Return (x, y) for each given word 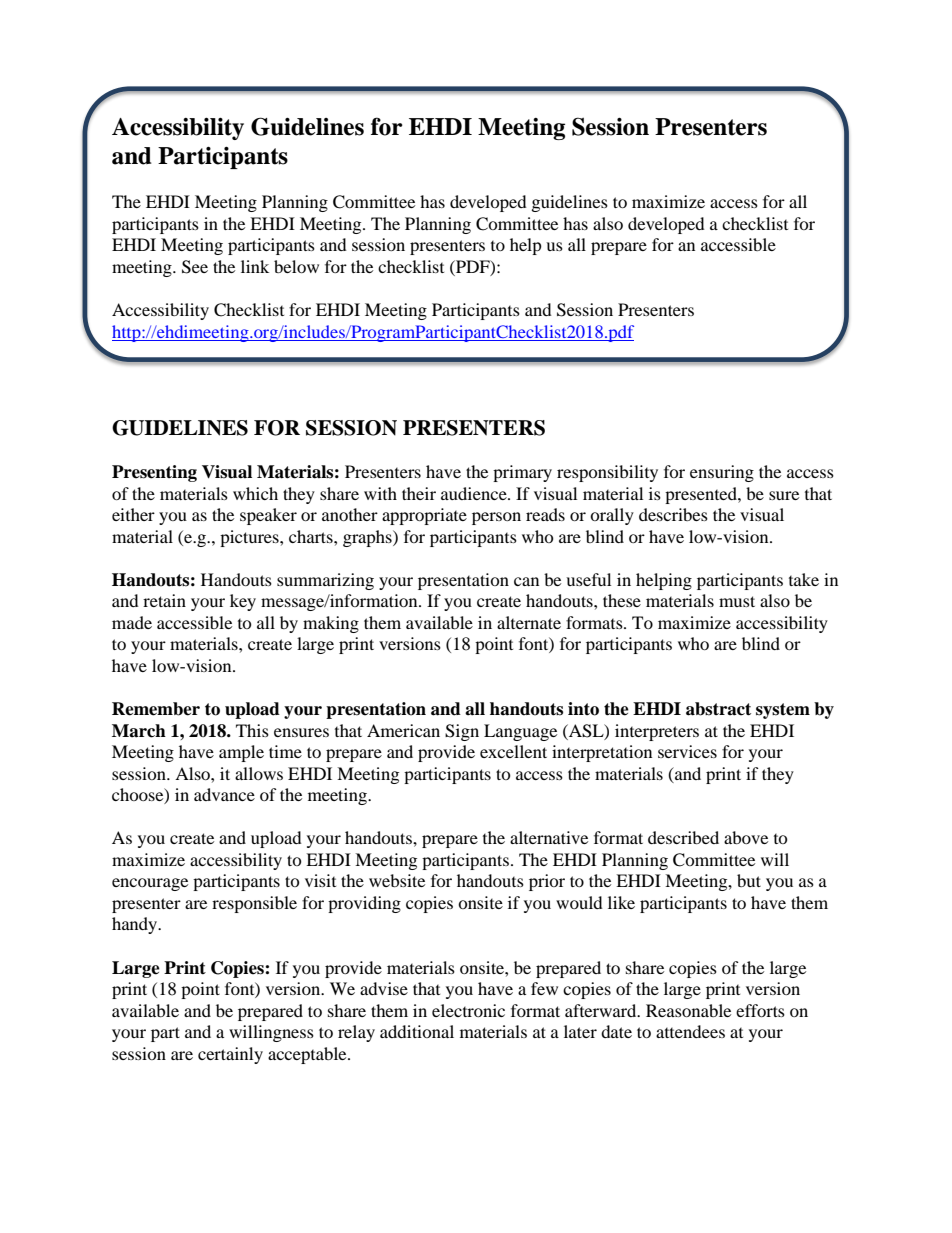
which (255, 493)
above (746, 837)
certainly (230, 1055)
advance (224, 794)
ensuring (722, 473)
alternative (549, 837)
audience (475, 493)
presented (702, 495)
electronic (468, 1010)
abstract (718, 709)
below (296, 266)
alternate (529, 622)
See (195, 267)
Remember (156, 709)
